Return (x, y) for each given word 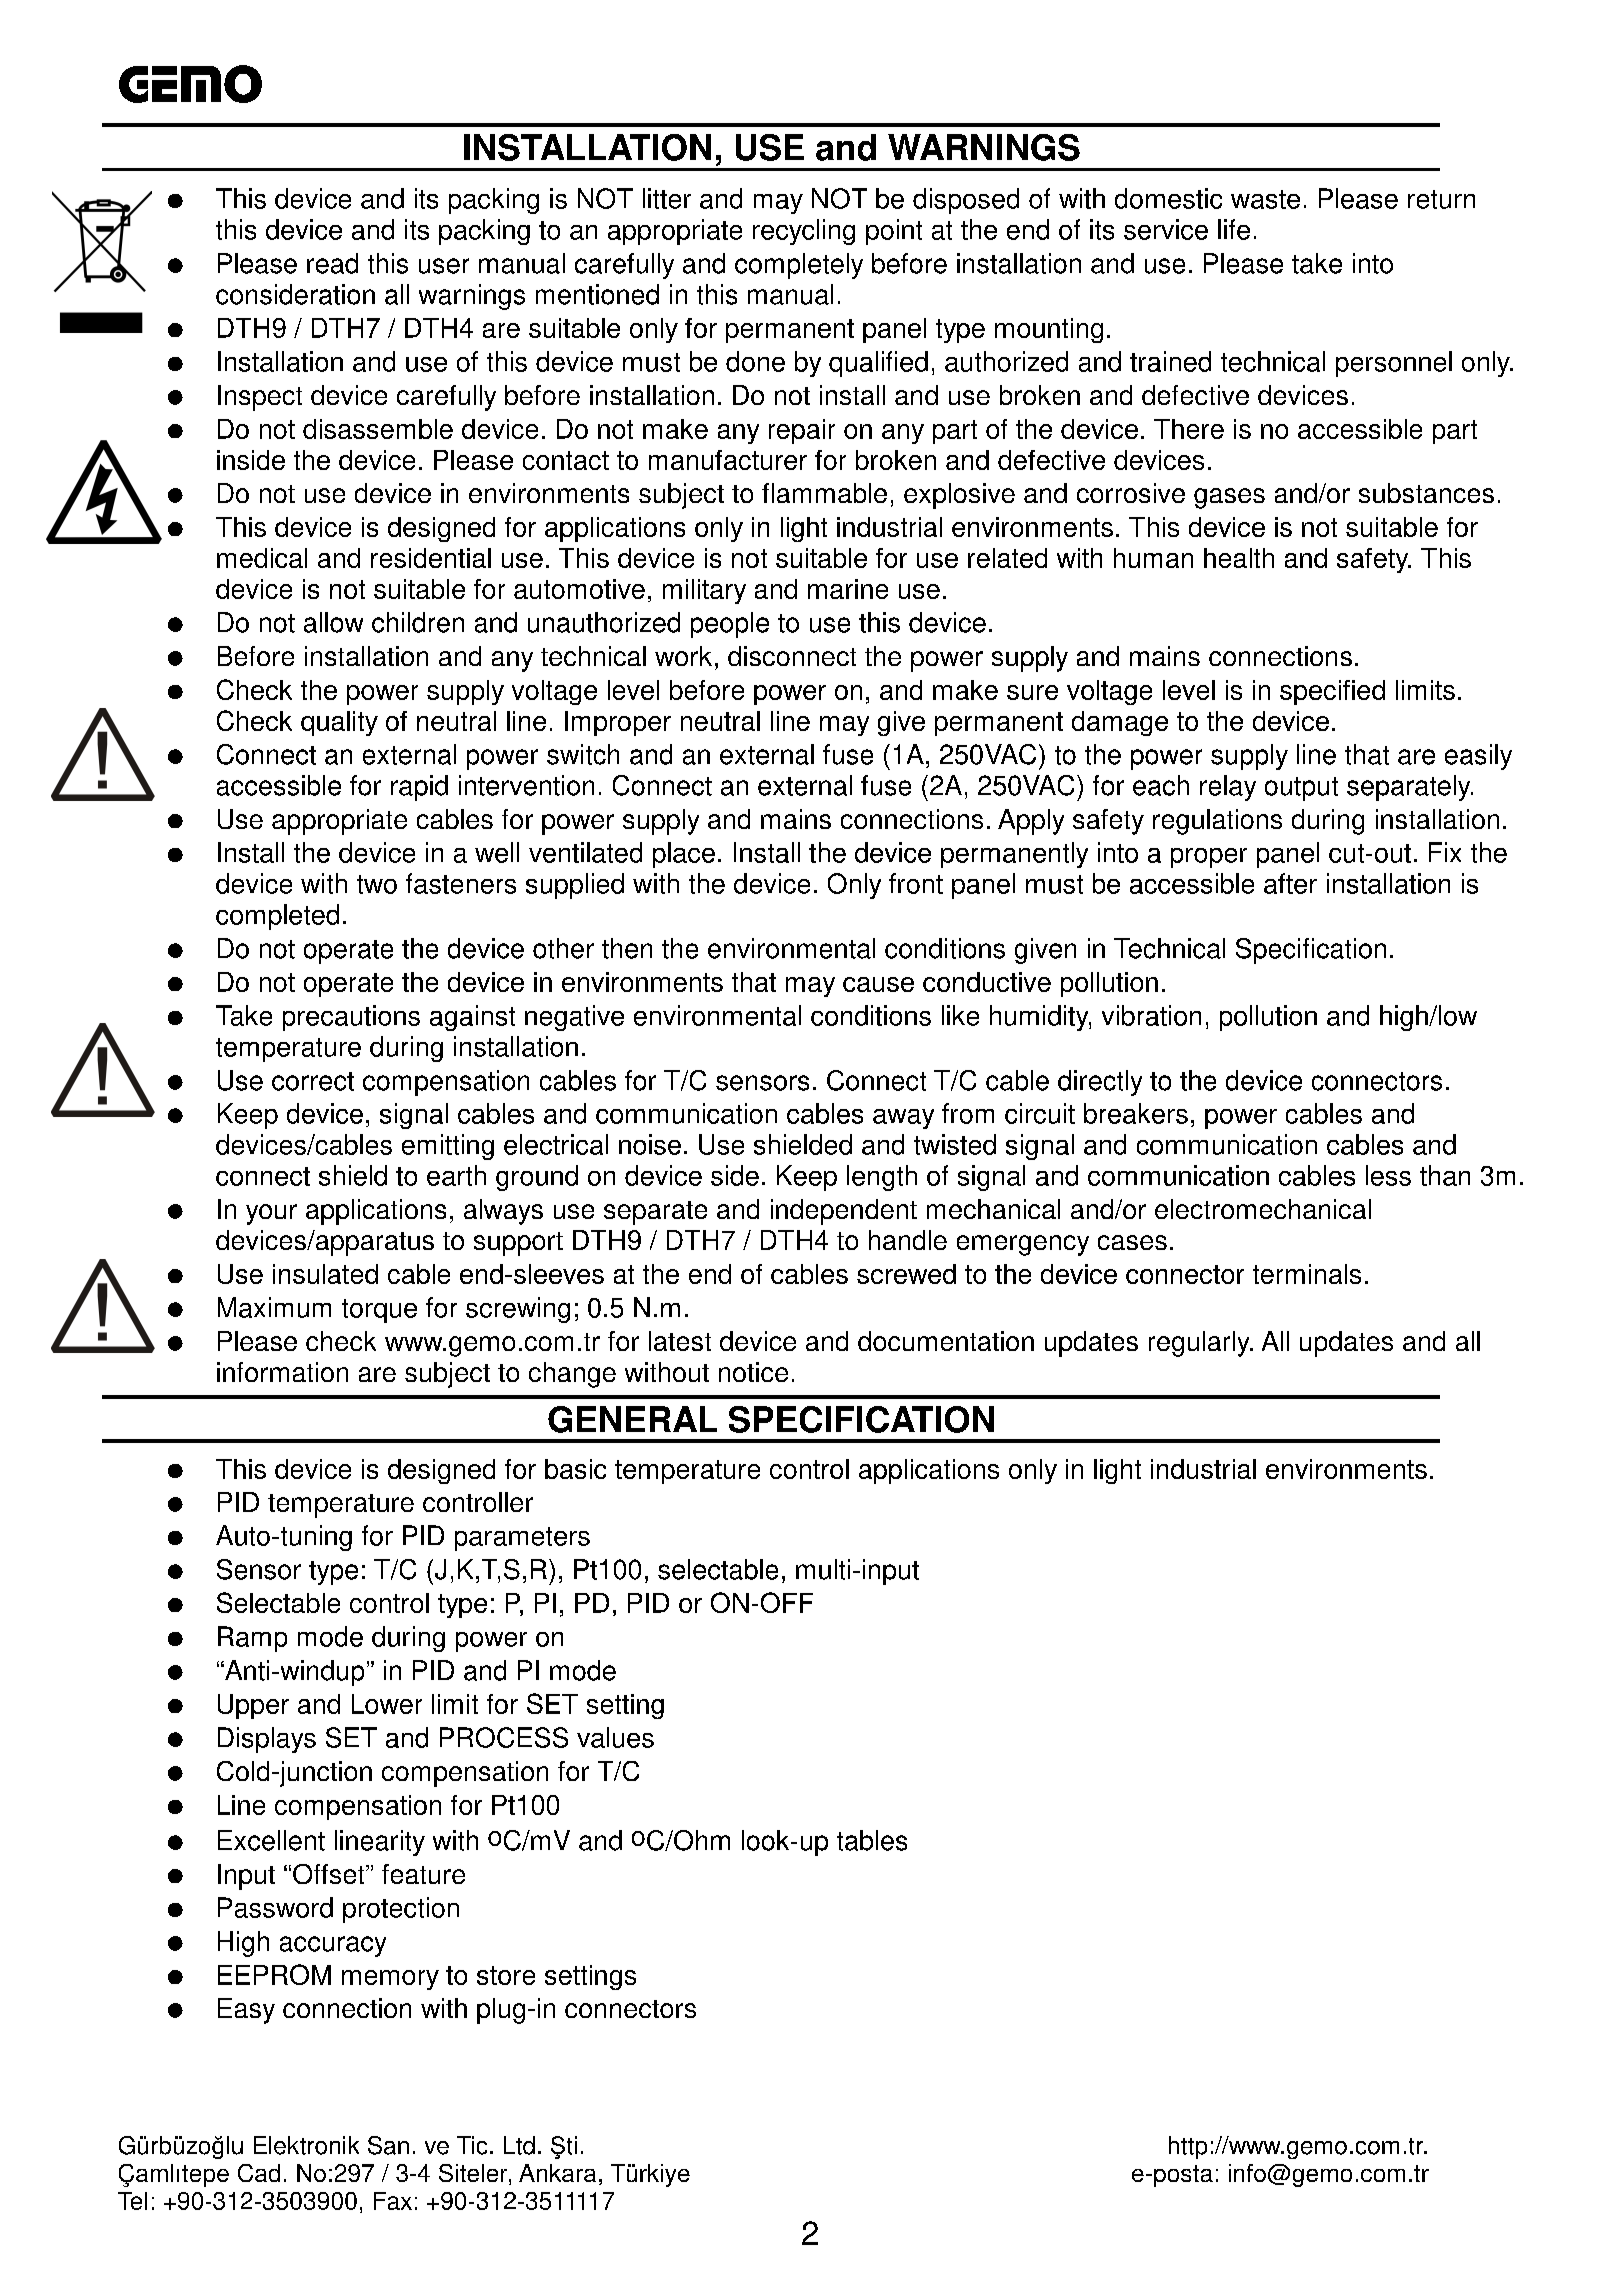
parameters (522, 1539)
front (916, 883)
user (444, 266)
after (1290, 883)
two (377, 884)
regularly (1200, 1344)
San (388, 2145)
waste (1265, 199)
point (894, 232)
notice (753, 1372)
